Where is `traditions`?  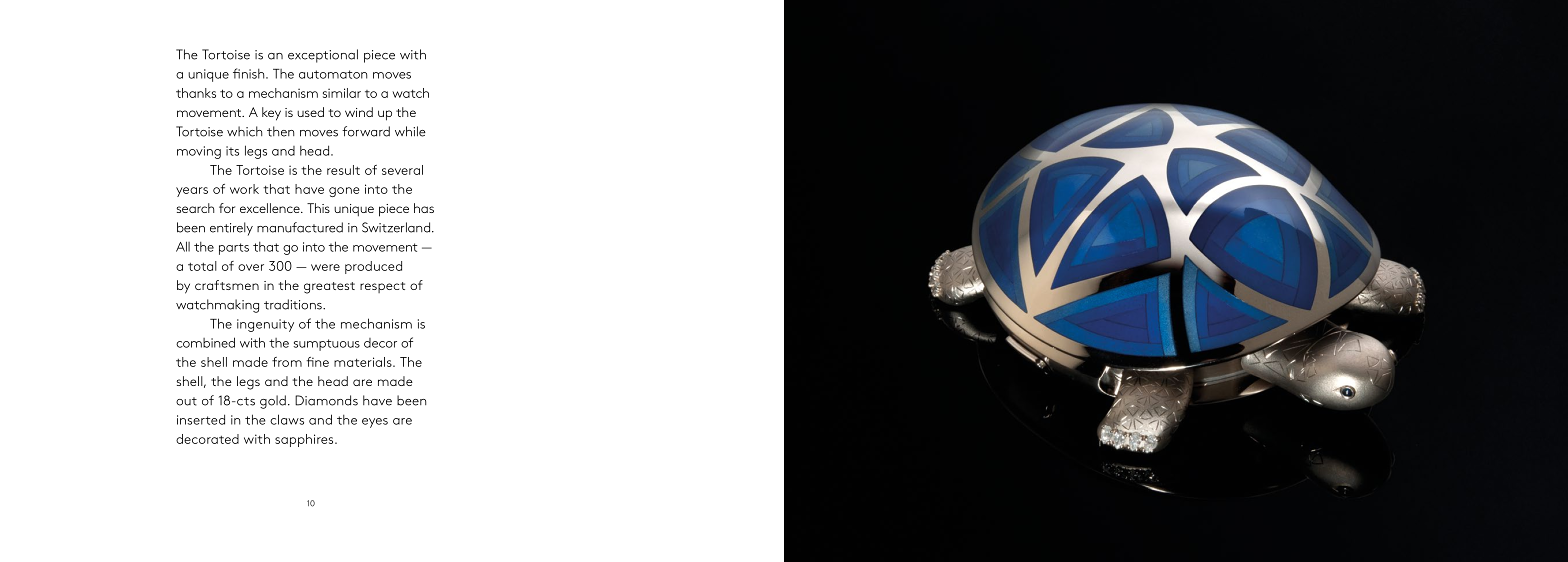
traditions is located at coordinates (294, 304).
